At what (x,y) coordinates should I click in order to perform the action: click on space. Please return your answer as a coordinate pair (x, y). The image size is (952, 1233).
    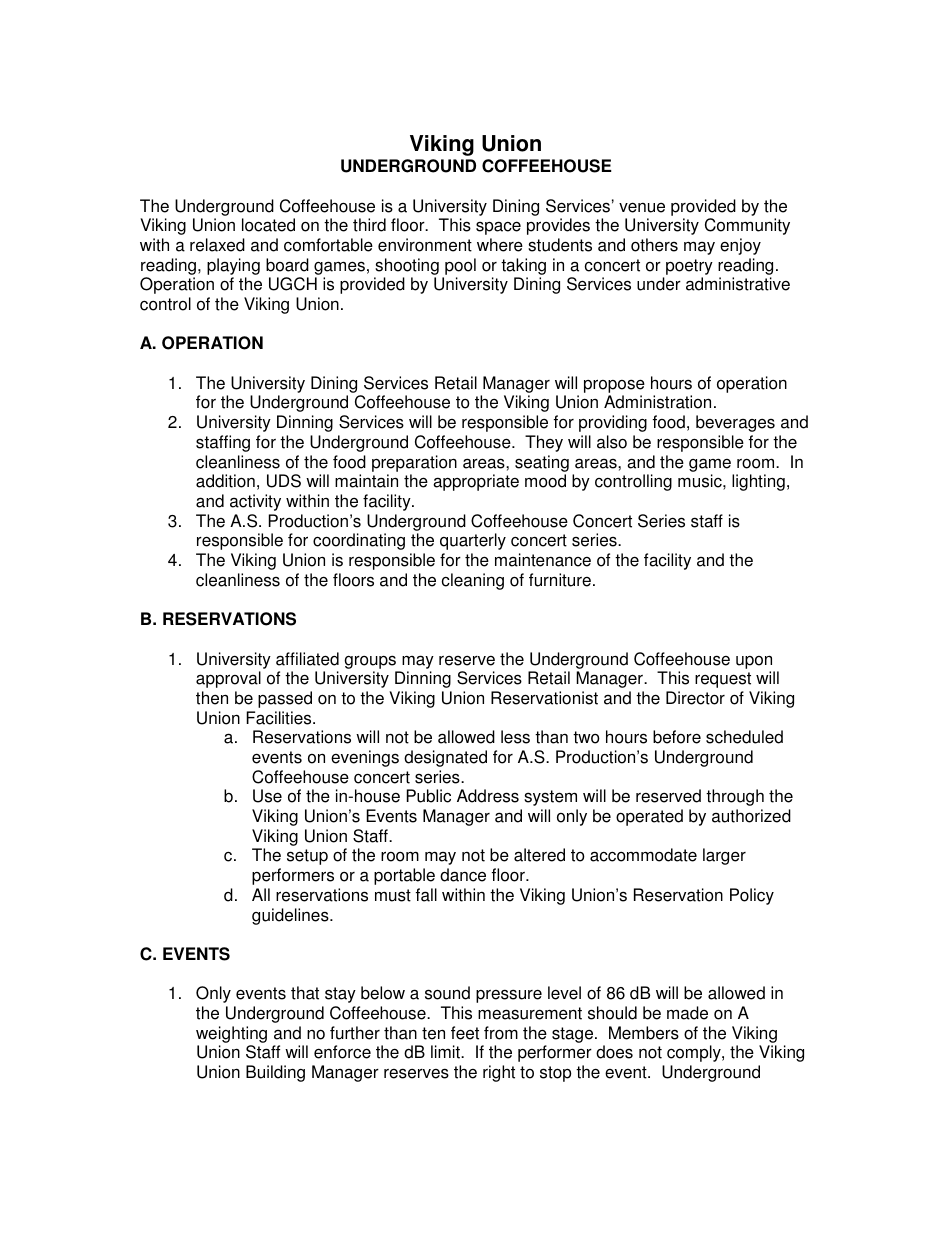
    Looking at the image, I should click on (498, 228).
